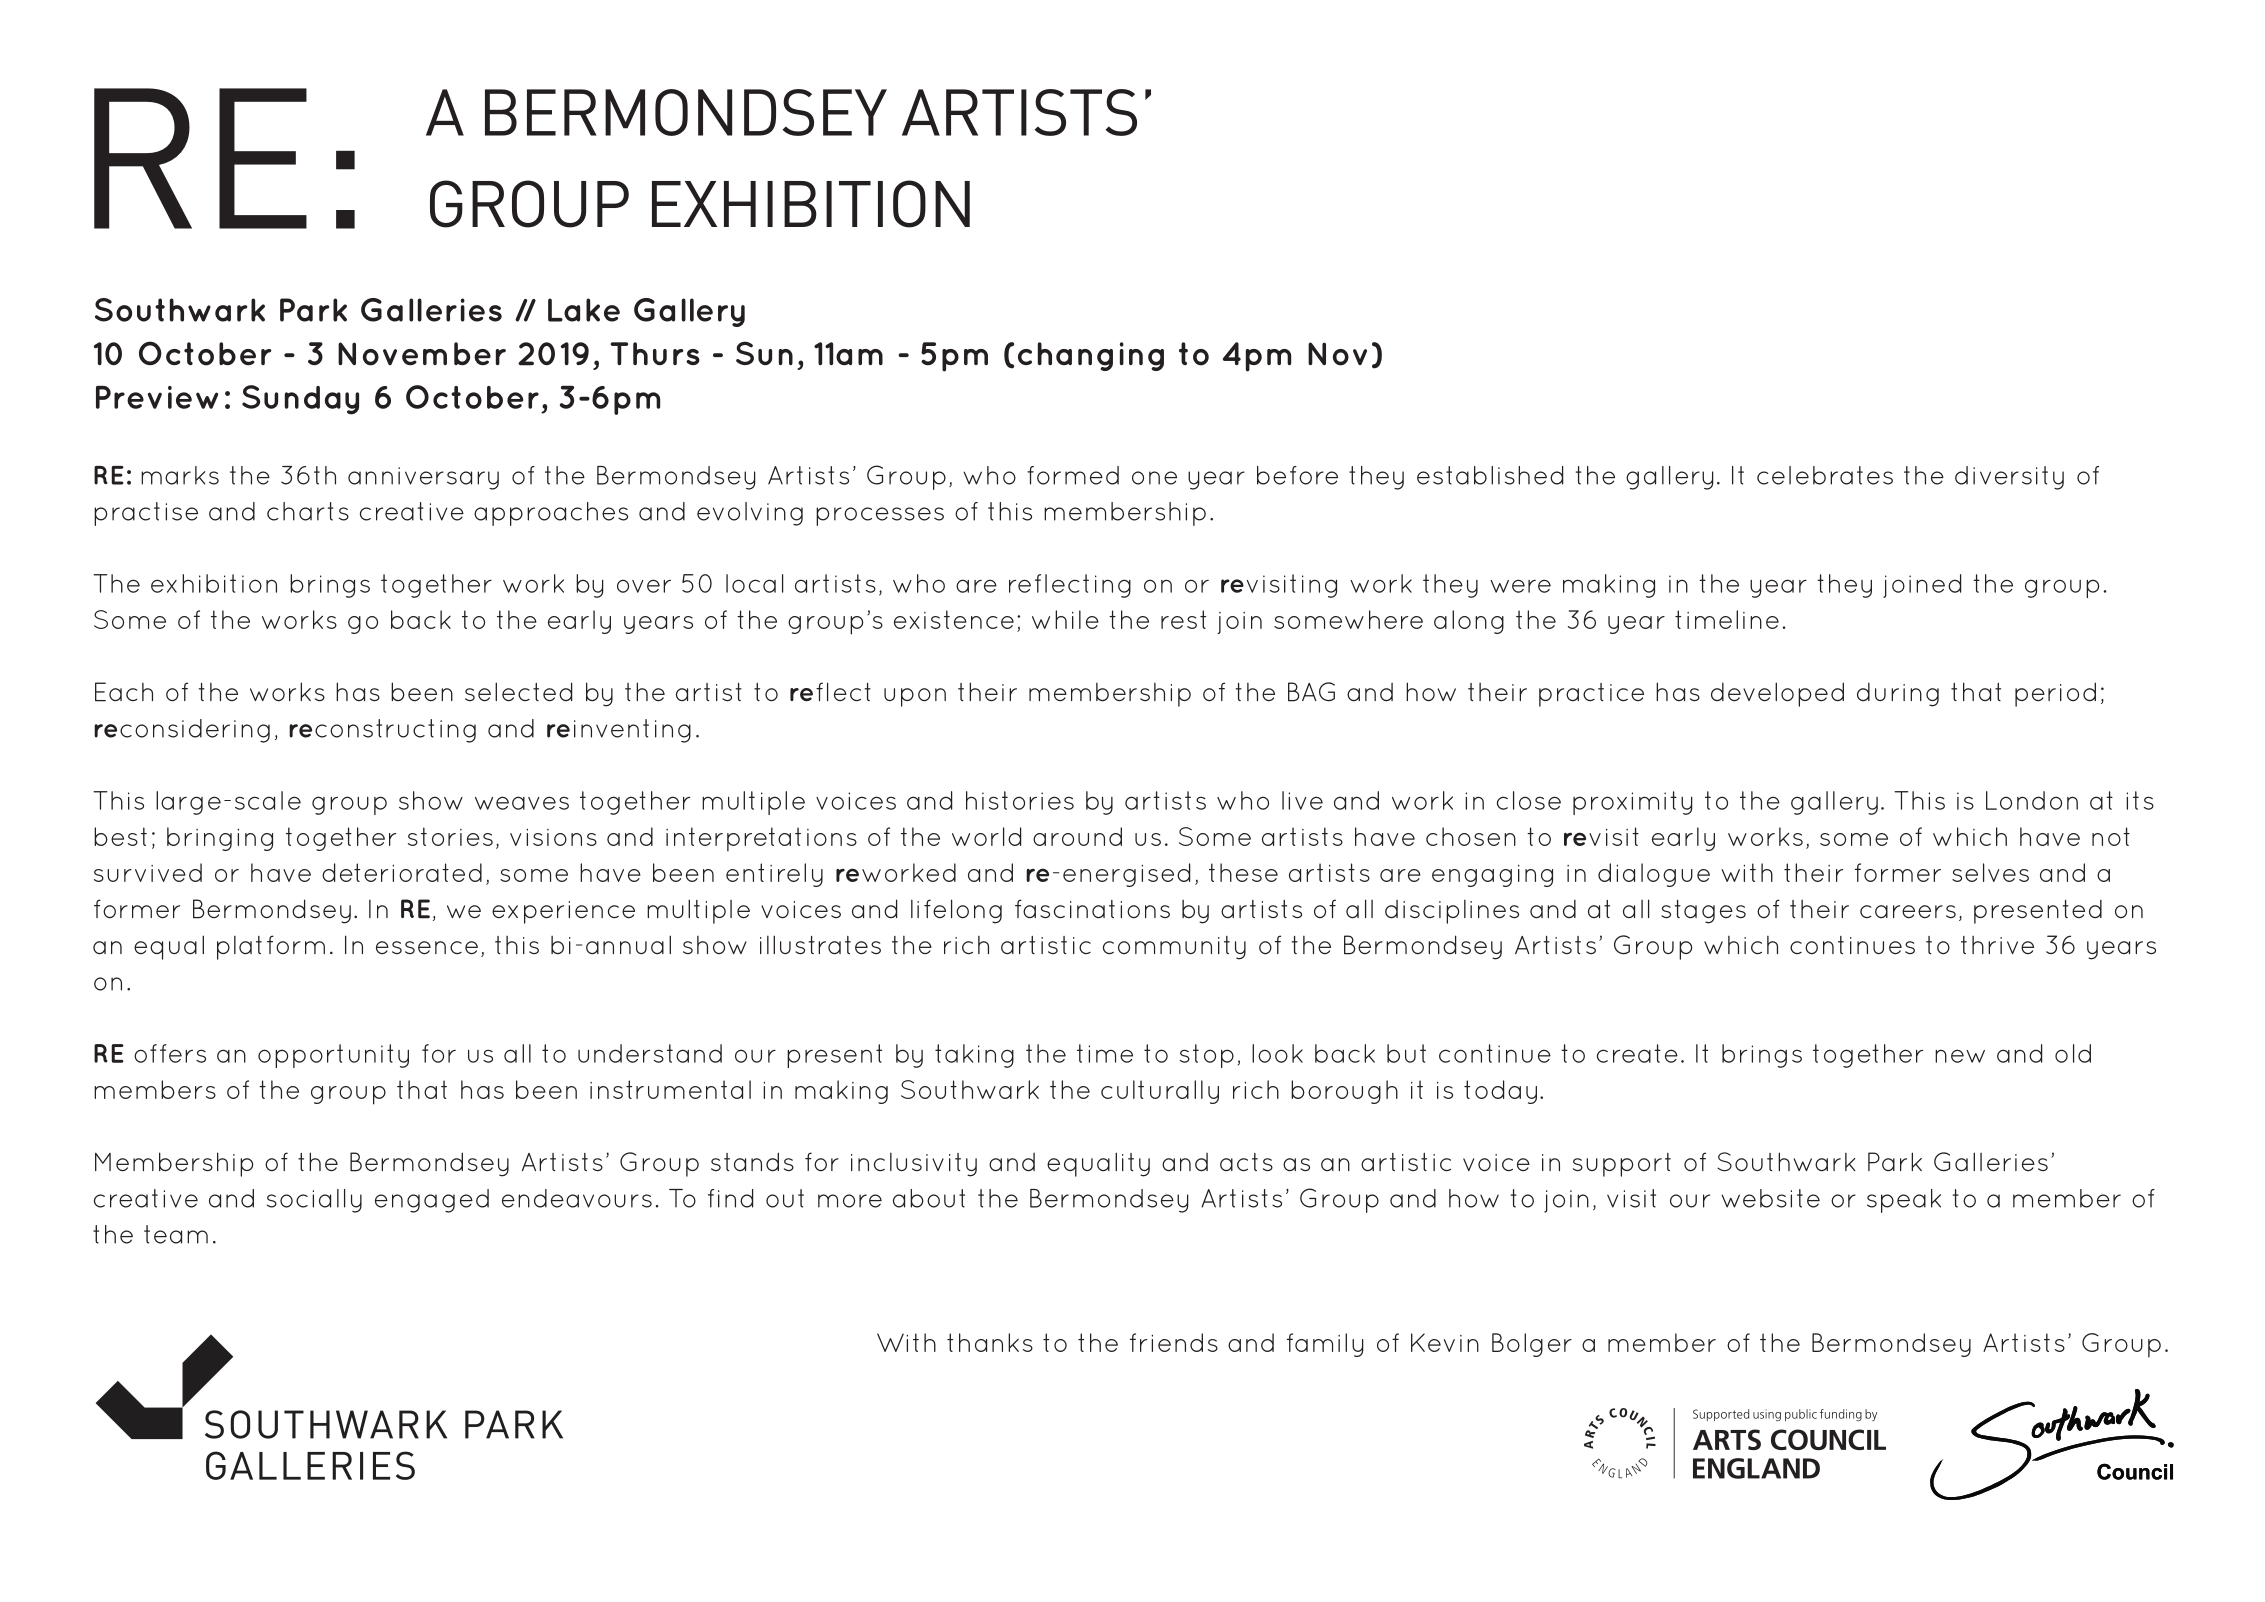 The image size is (2265, 1602). What do you see at coordinates (176, 1234) in the screenshot?
I see `team` at bounding box center [176, 1234].
